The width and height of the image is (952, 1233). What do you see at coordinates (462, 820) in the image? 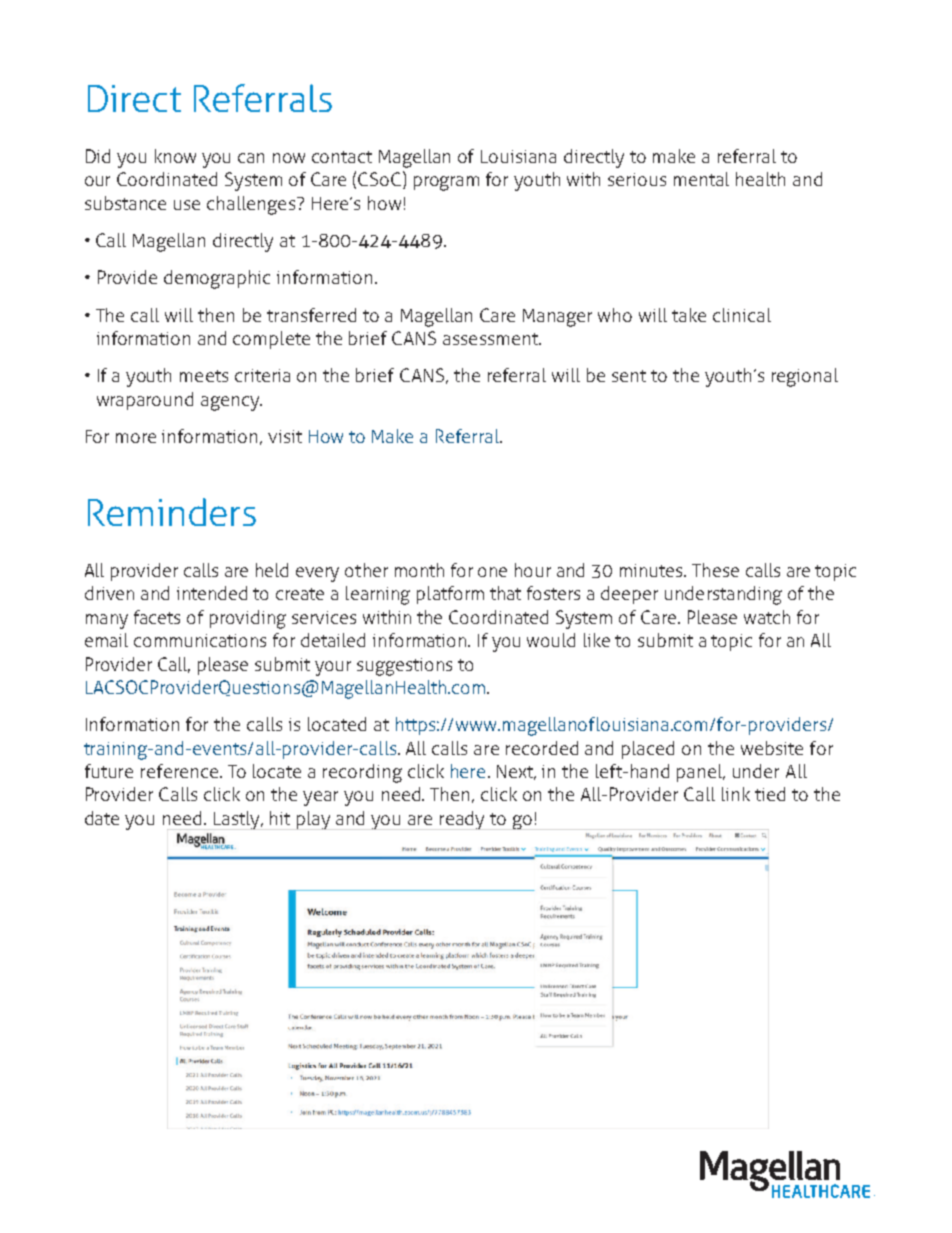
I see `ready` at bounding box center [462, 820].
